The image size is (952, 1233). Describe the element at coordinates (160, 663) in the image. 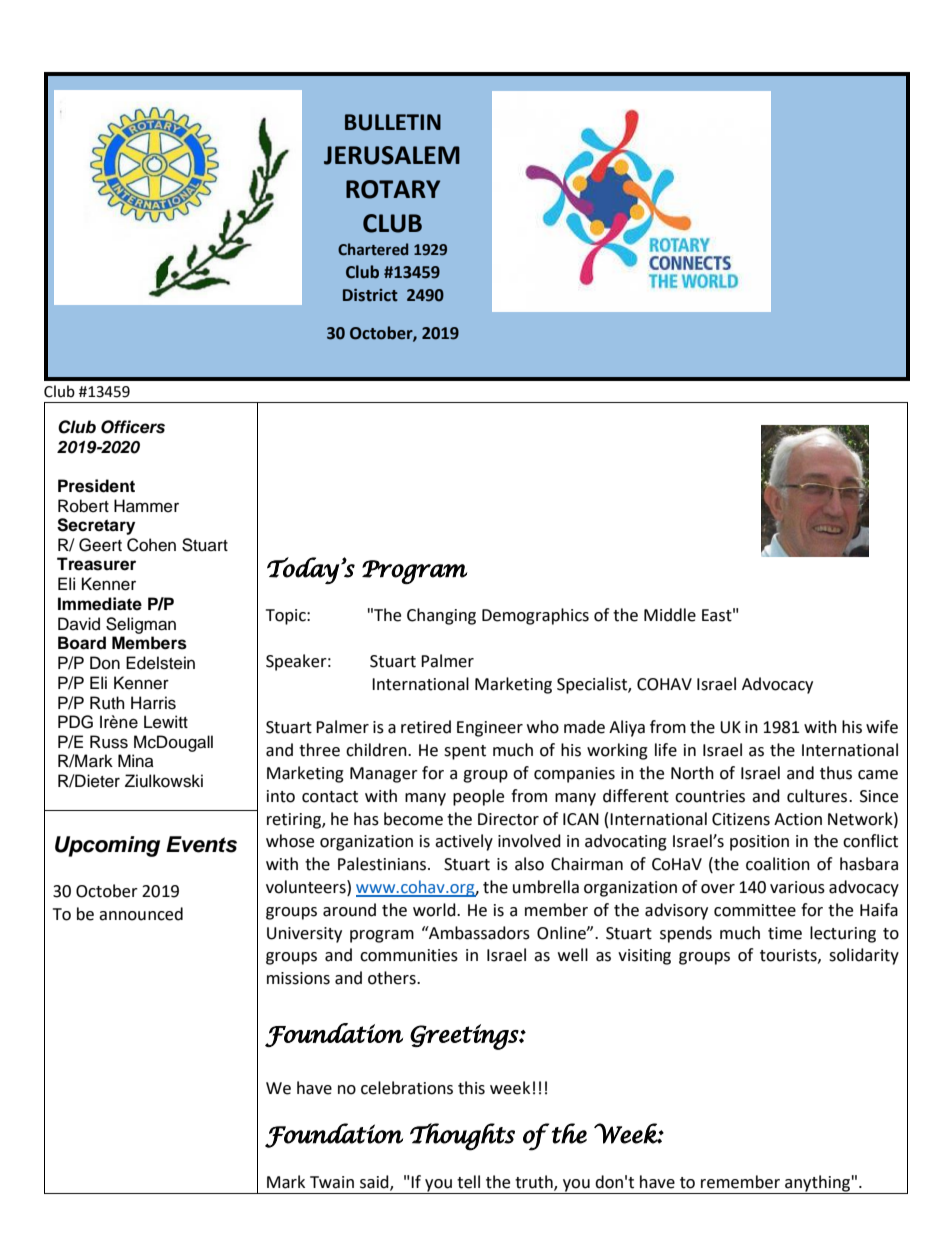

I see `Edelstein` at that location.
